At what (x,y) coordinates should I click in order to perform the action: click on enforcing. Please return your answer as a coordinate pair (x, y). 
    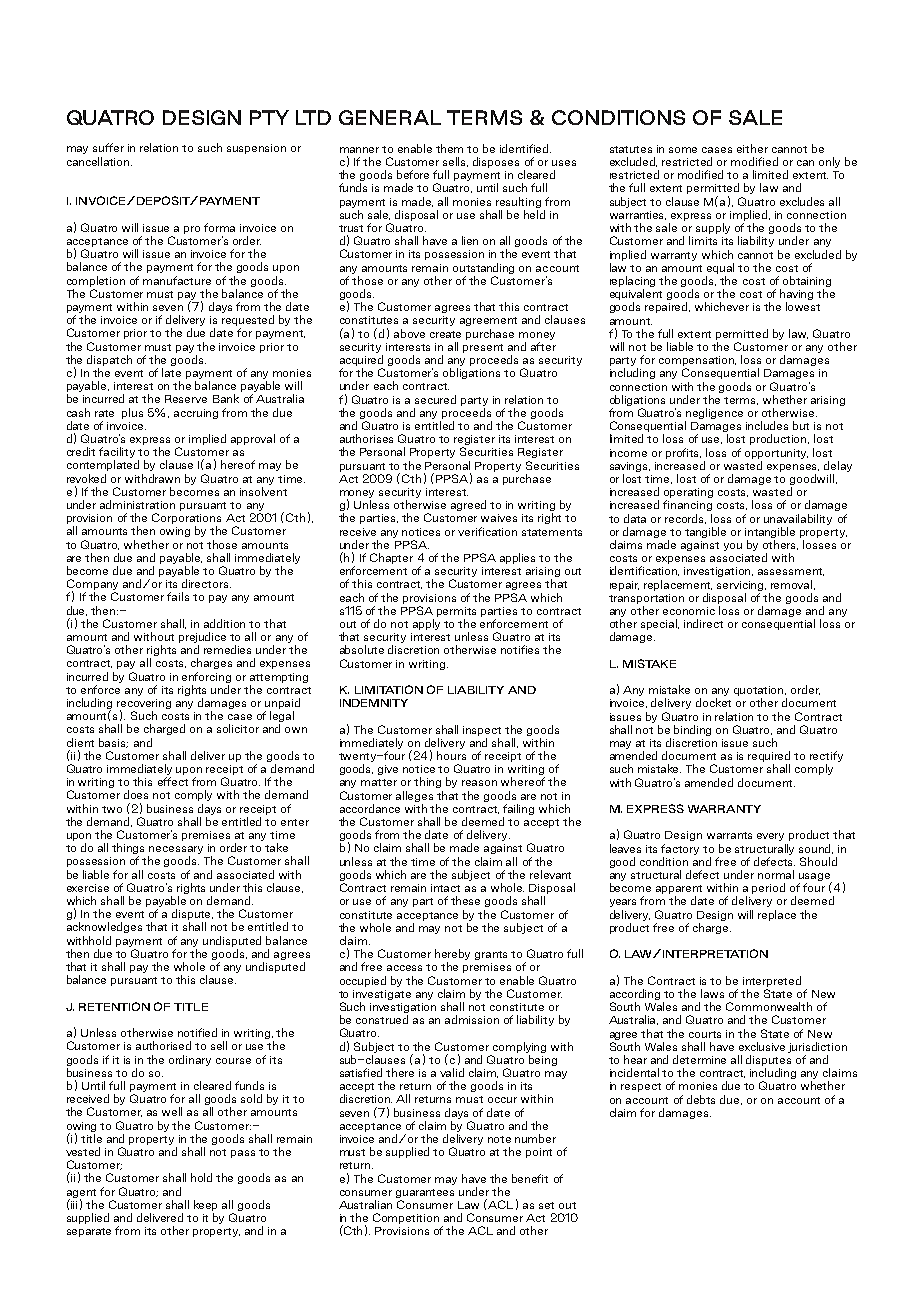
    Looking at the image, I should click on (206, 677).
